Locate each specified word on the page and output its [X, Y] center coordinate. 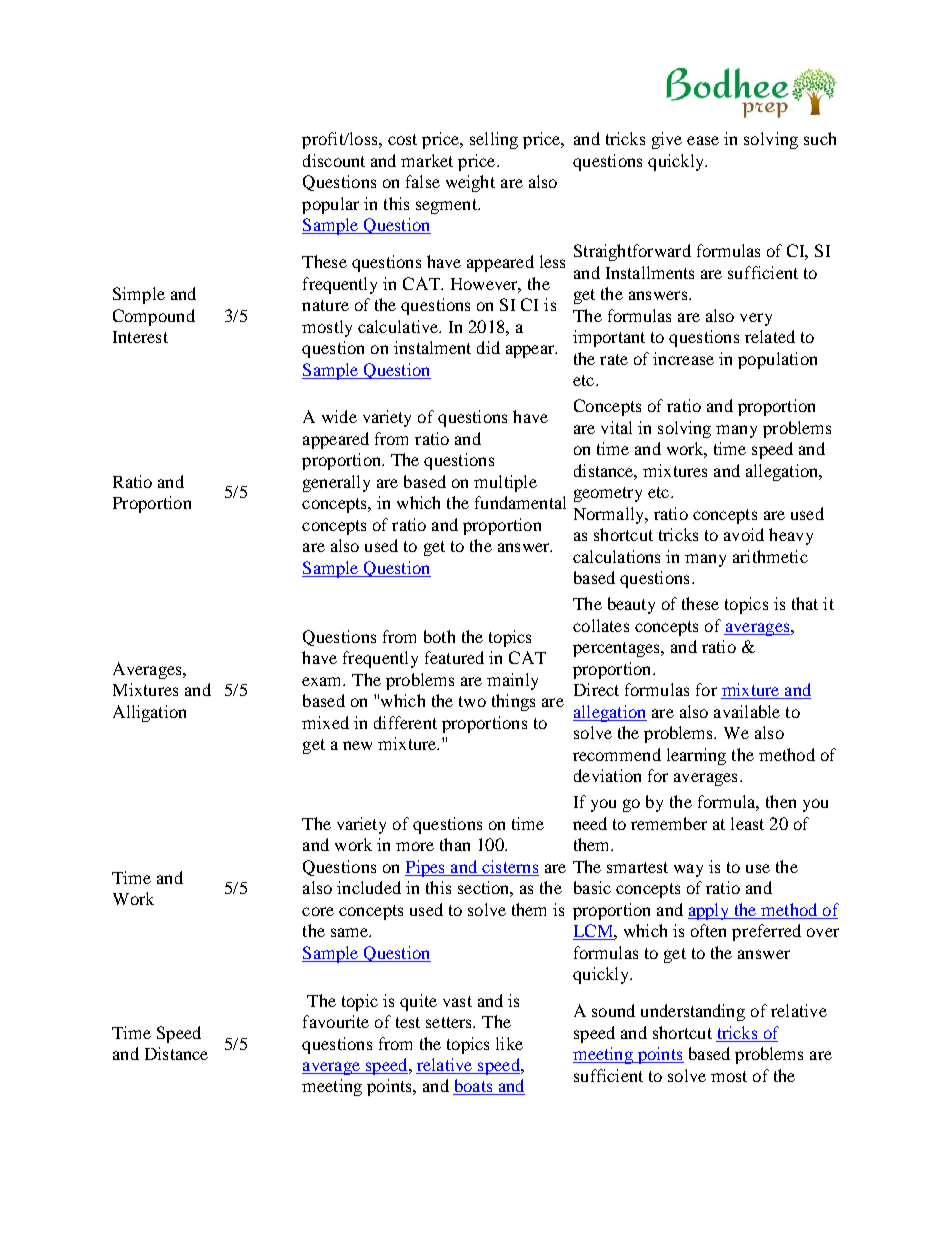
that [805, 603]
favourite [336, 1021]
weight [470, 183]
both [439, 636]
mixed [325, 722]
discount [334, 160]
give [667, 140]
